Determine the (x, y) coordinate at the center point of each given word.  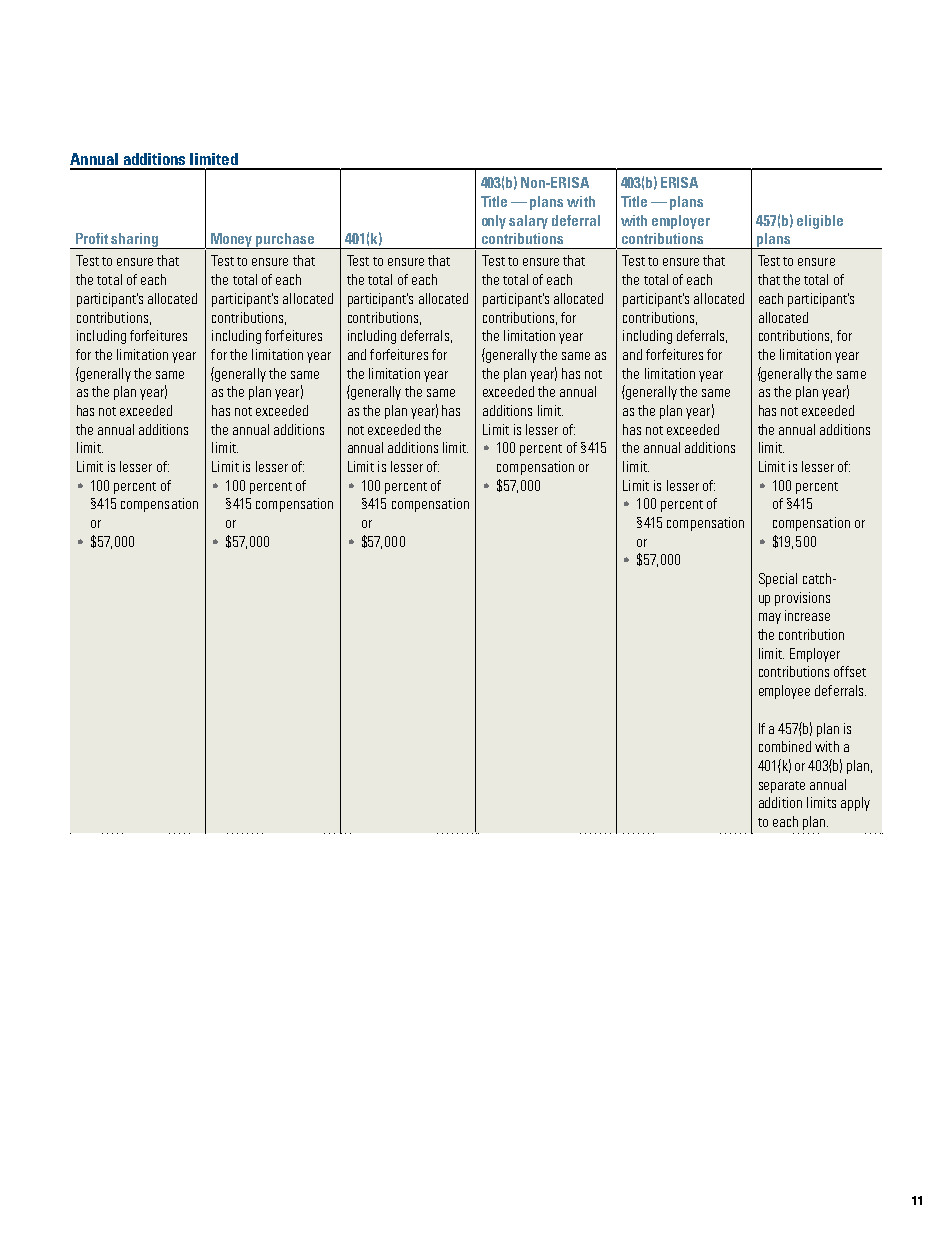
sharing (135, 241)
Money (231, 241)
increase (807, 615)
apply (855, 804)
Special (778, 580)
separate (782, 787)
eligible (820, 222)
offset (850, 671)
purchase (285, 241)
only (494, 222)
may (770, 618)
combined (785, 746)
